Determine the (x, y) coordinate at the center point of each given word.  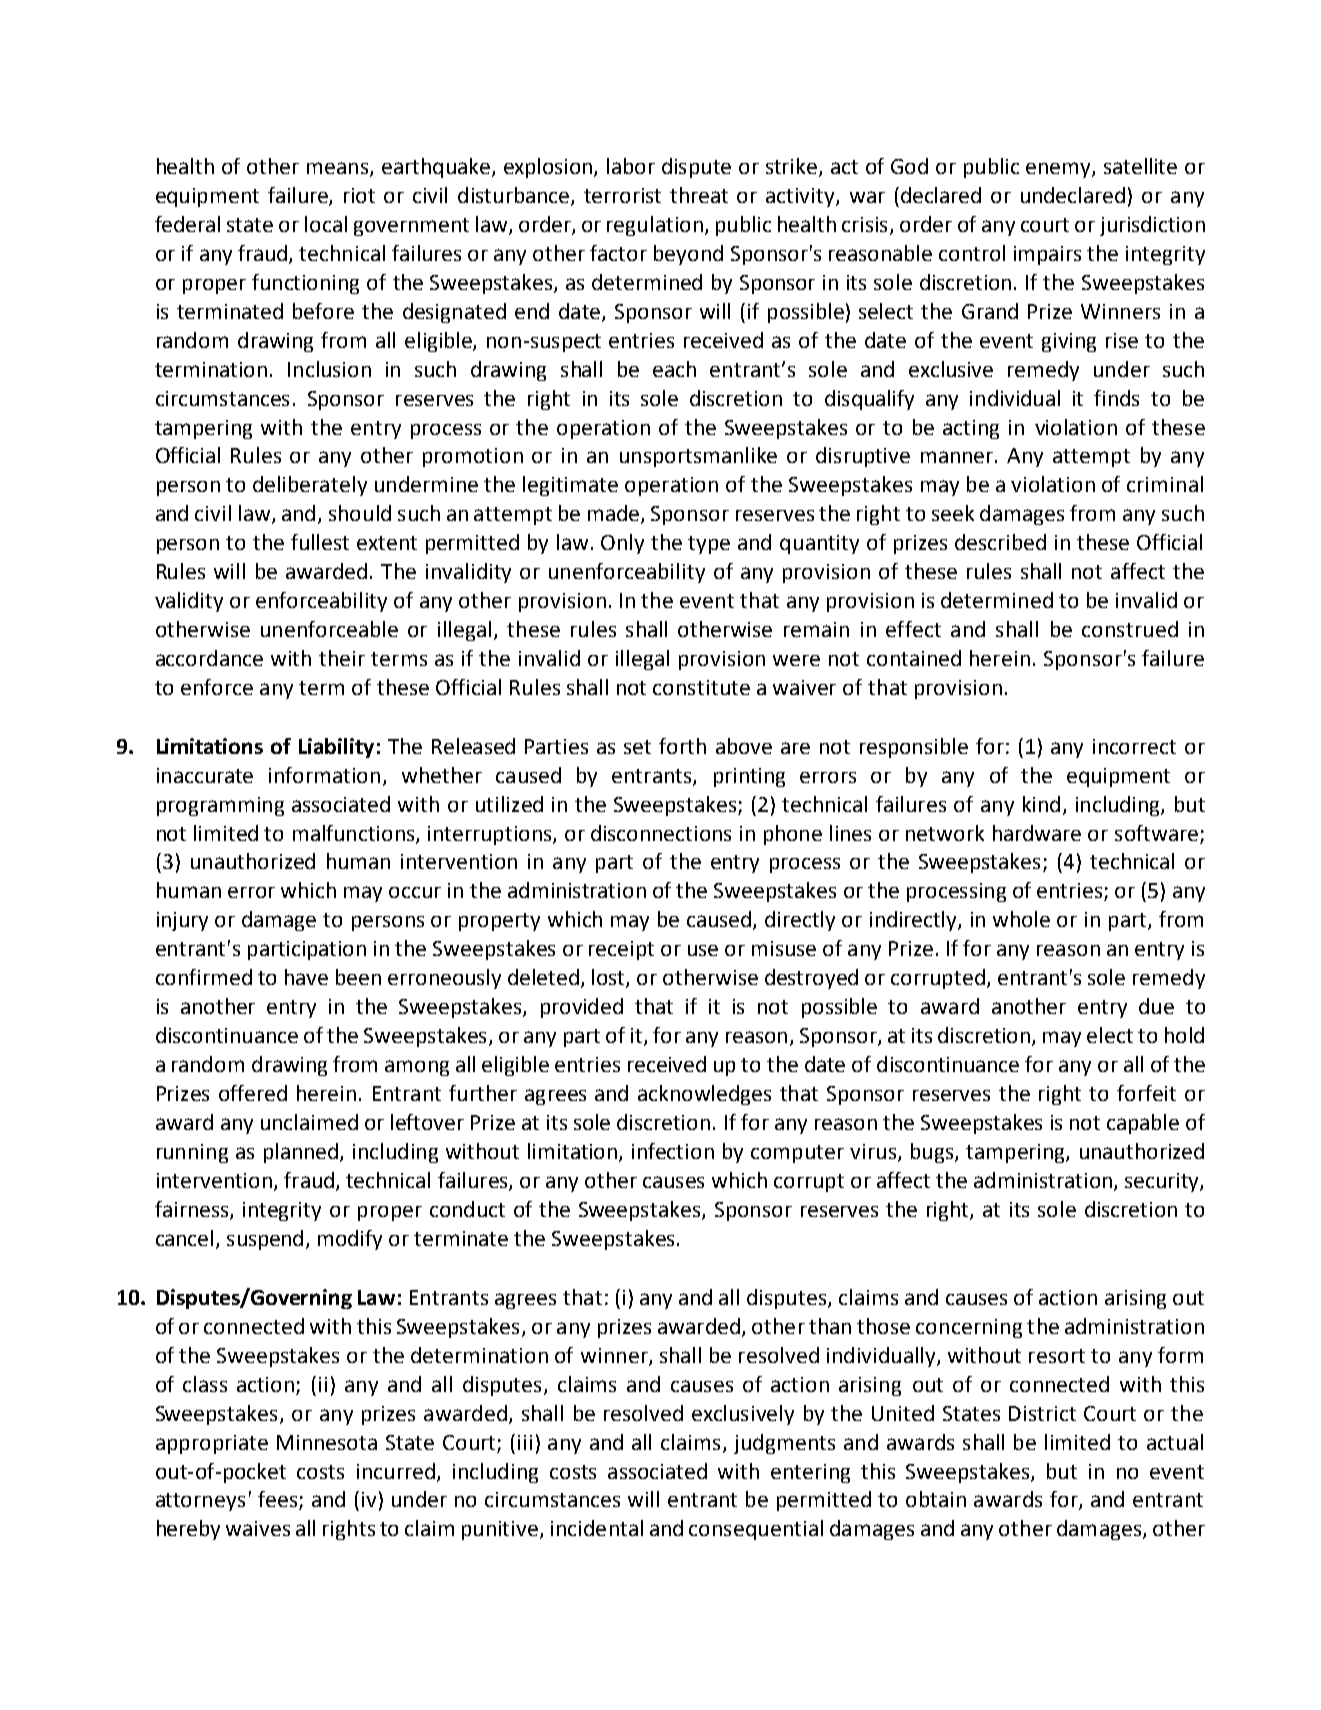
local (326, 224)
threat (699, 195)
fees (279, 1500)
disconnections (661, 833)
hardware (1037, 833)
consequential (756, 1530)
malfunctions (355, 834)
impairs (1047, 255)
